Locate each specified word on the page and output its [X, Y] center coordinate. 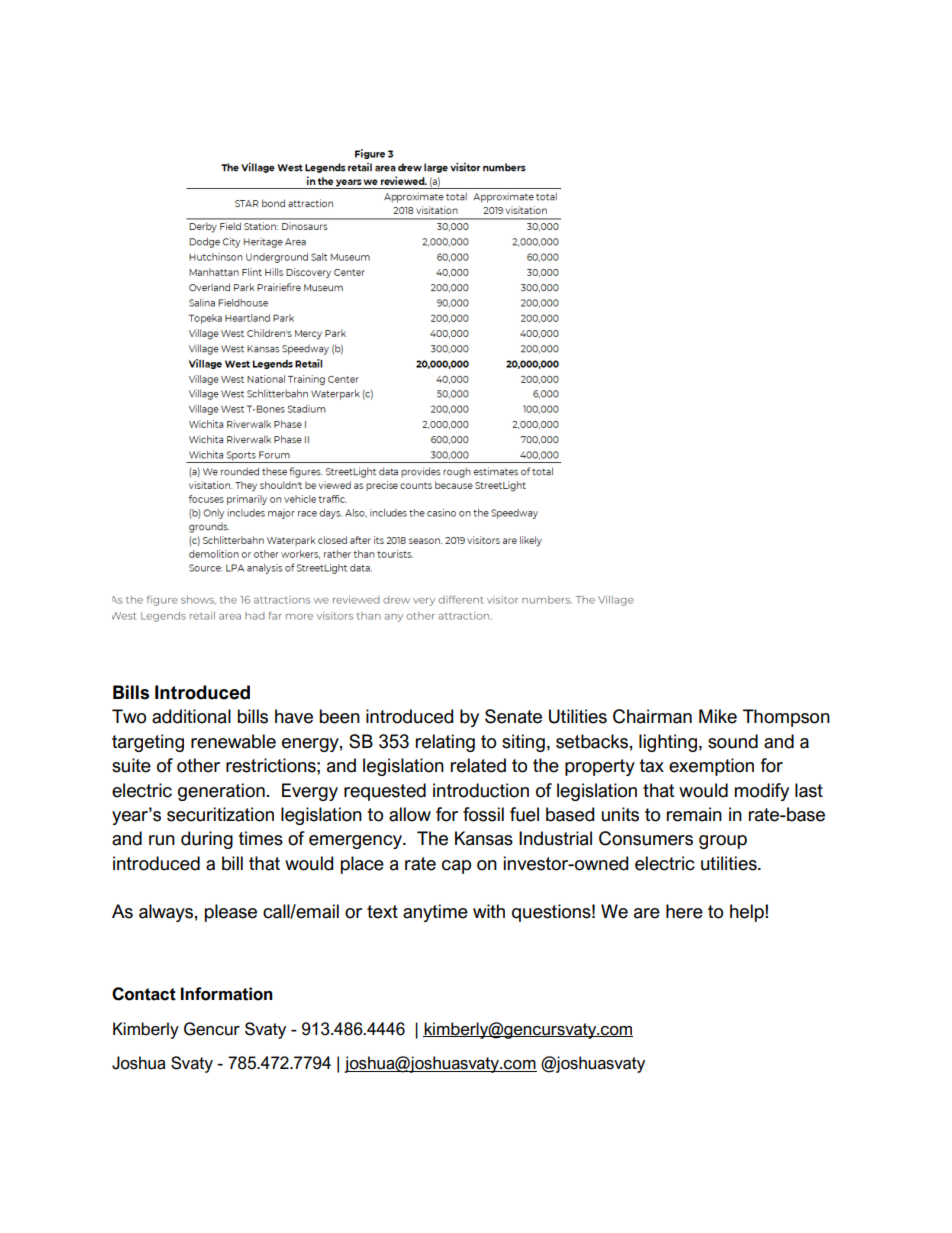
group [723, 842]
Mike [718, 716]
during [207, 840]
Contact [144, 994]
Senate [513, 716]
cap [456, 867]
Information [227, 994]
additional [191, 716]
